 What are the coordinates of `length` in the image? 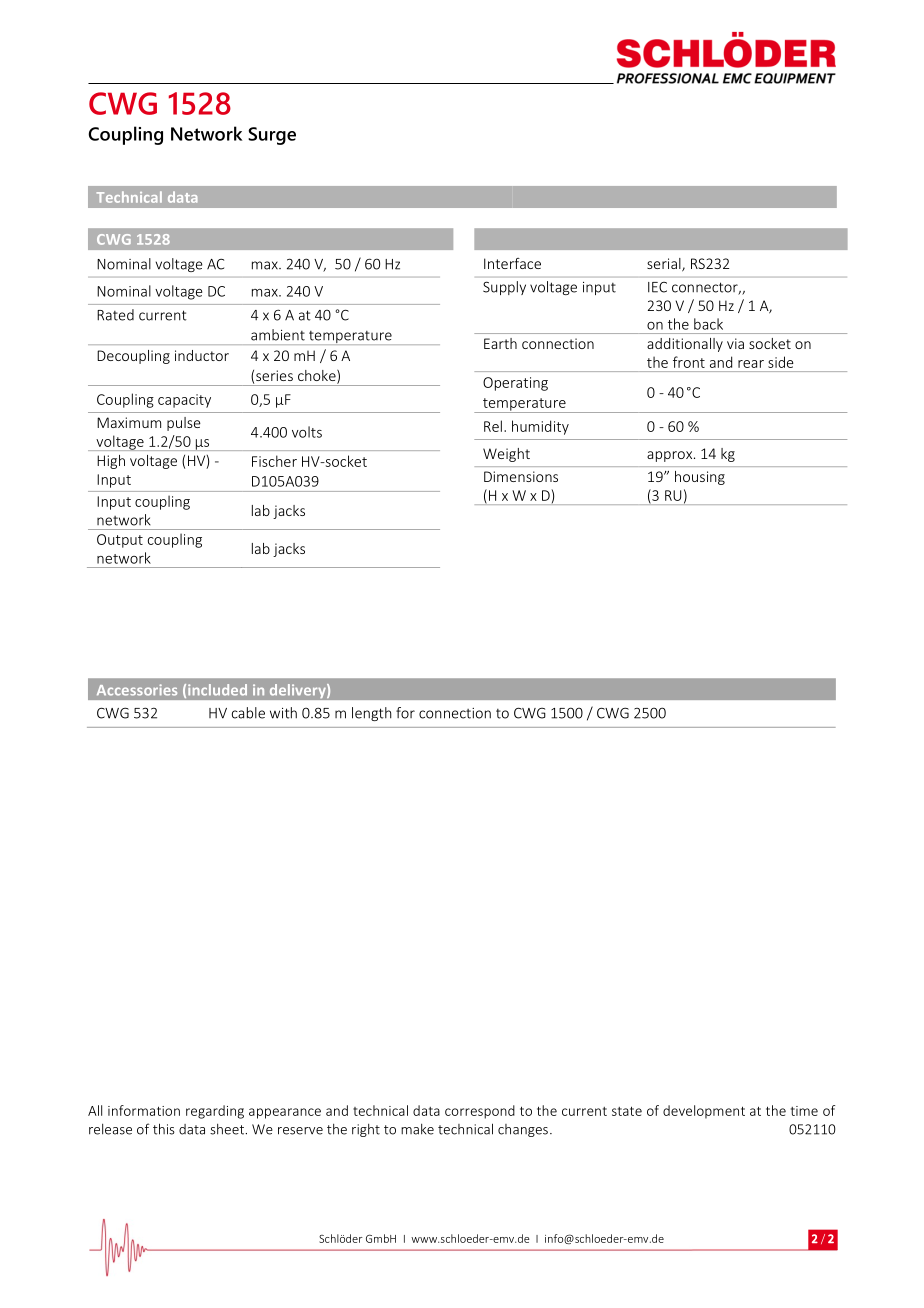 It's located at (372, 714).
